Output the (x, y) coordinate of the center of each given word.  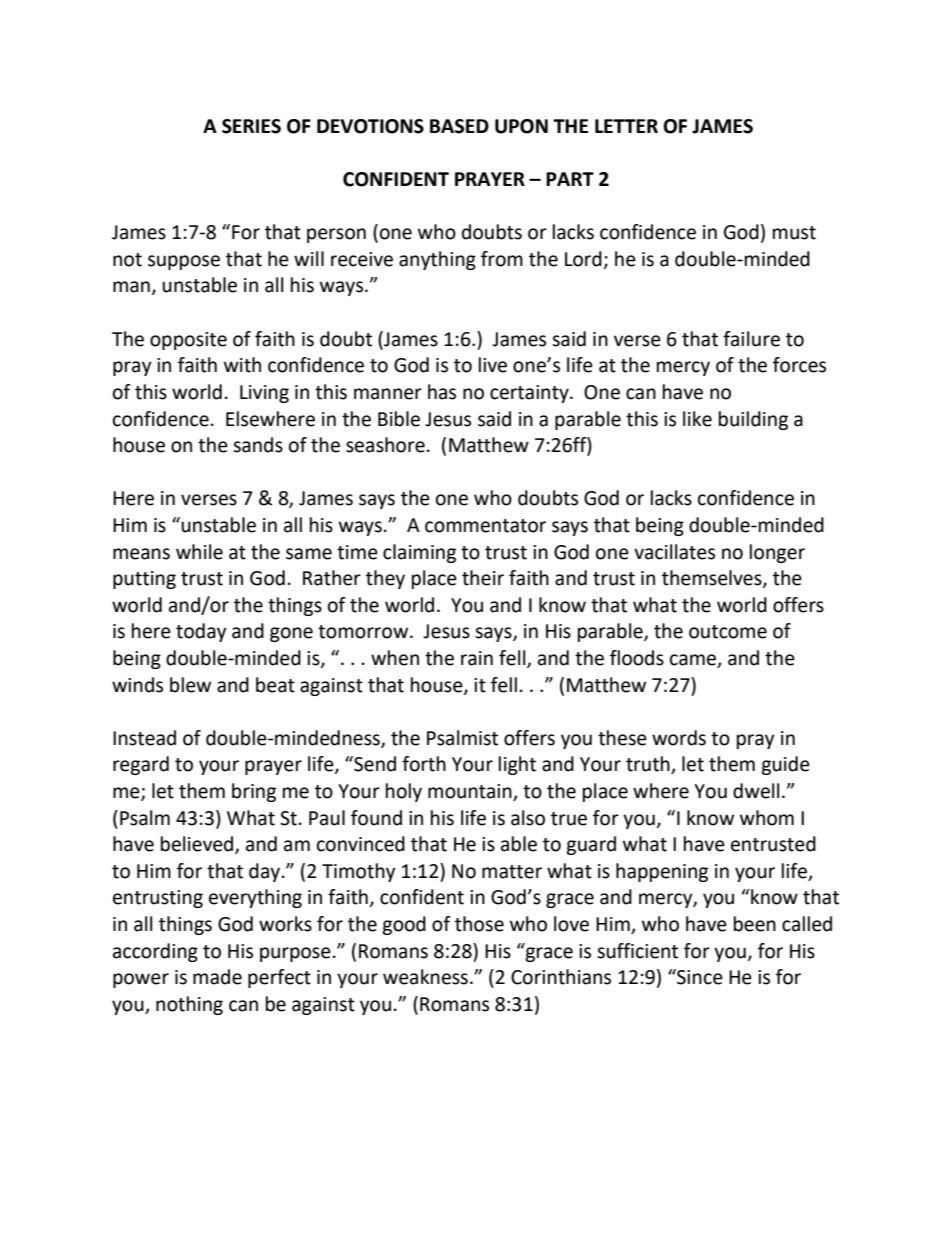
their (483, 578)
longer (777, 553)
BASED (459, 126)
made (217, 977)
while (199, 552)
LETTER (626, 126)
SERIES (251, 126)
